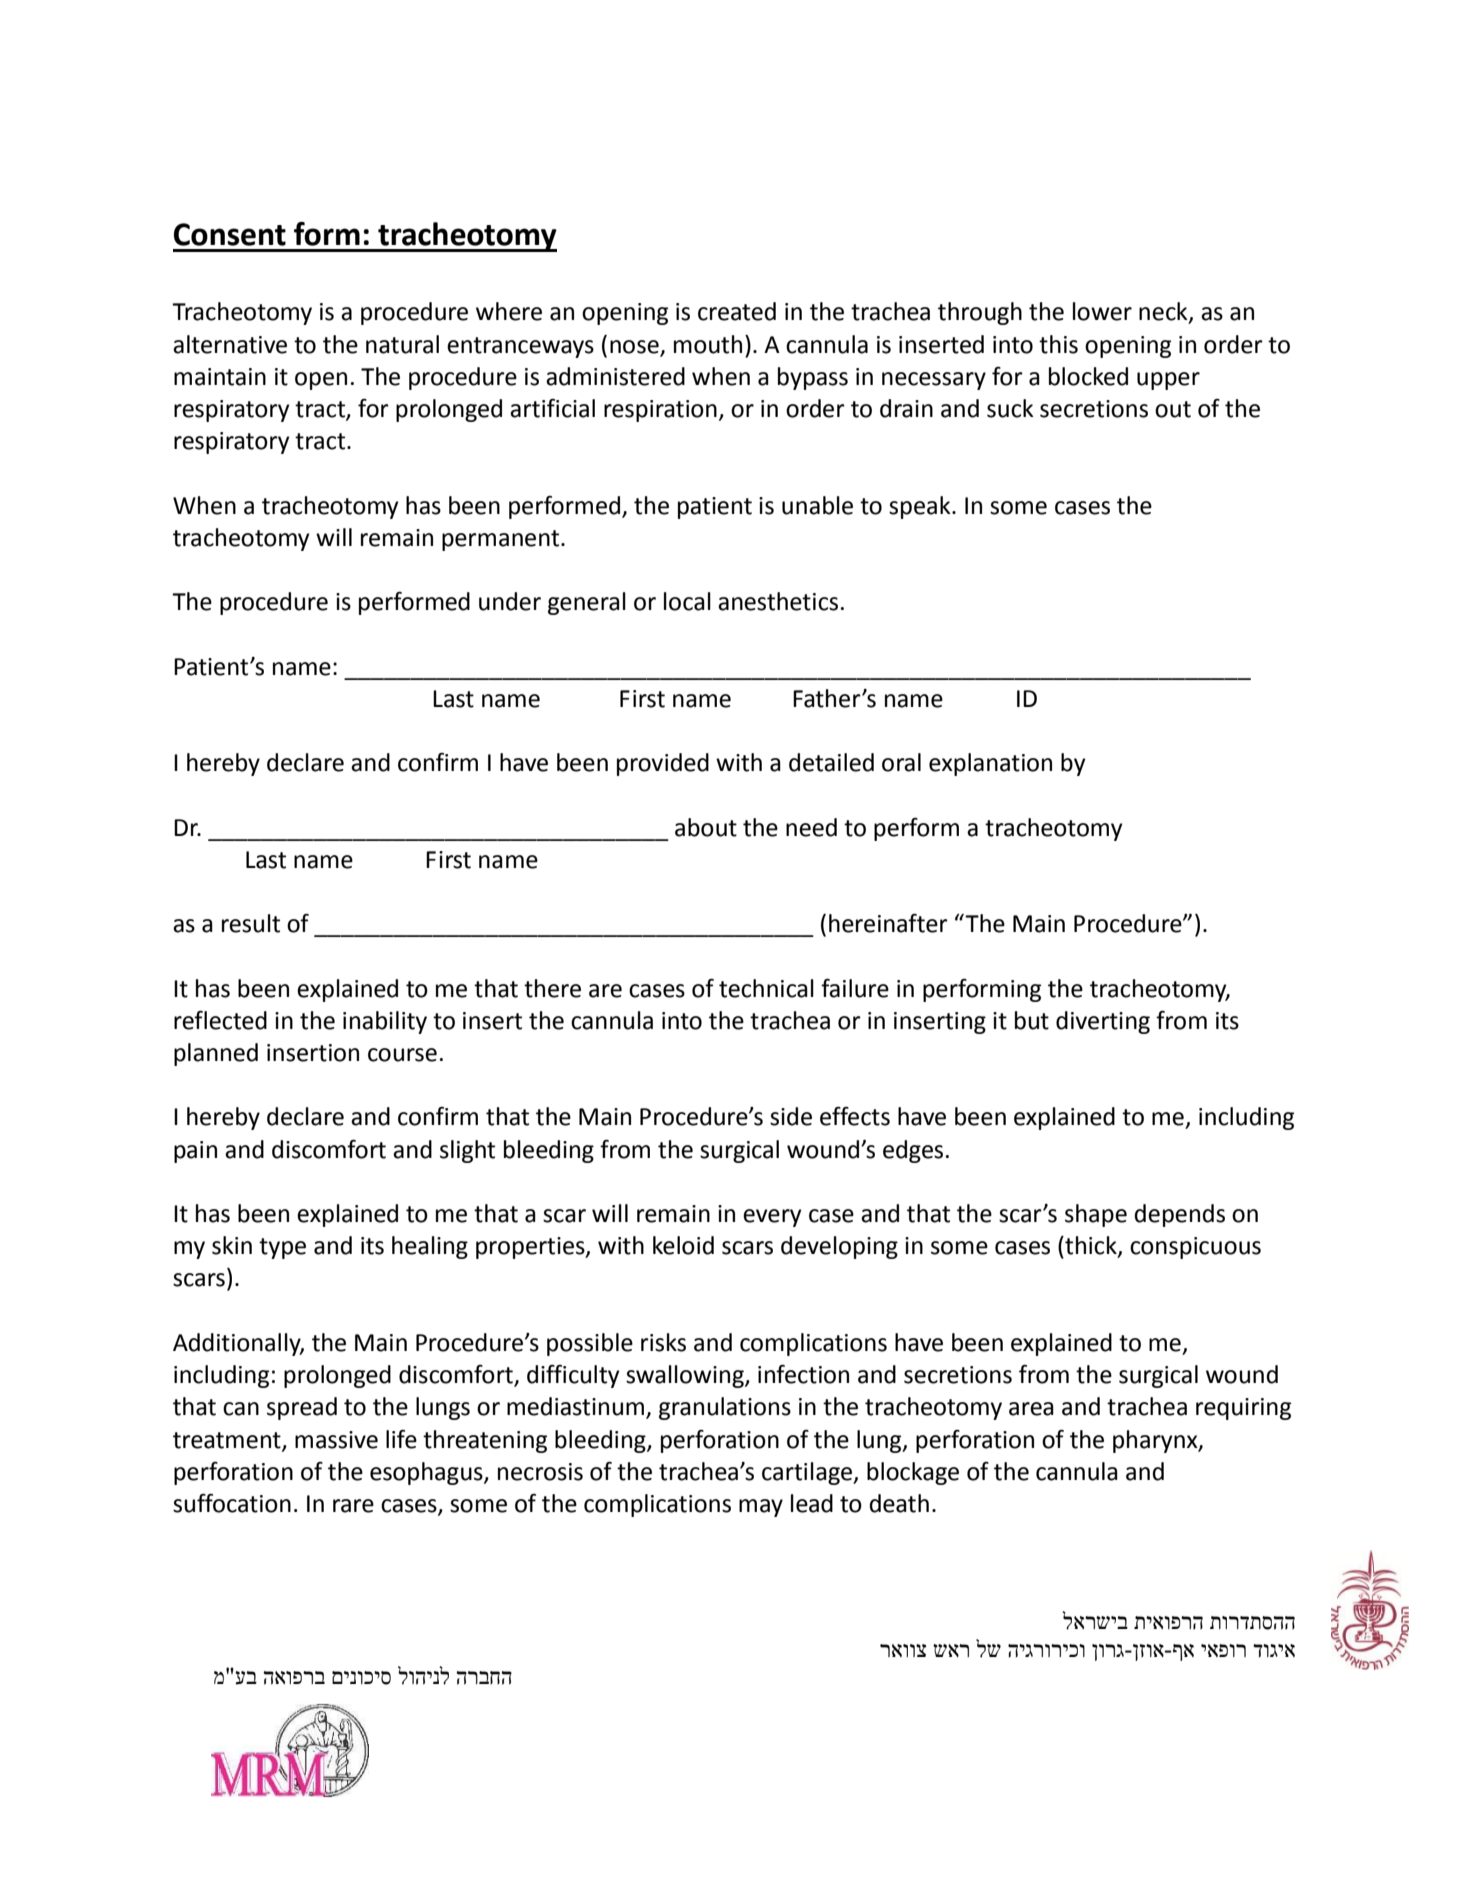 This screenshot has width=1468, height=1899. Describe the element at coordinates (990, 764) in the screenshot. I see `explanation` at that location.
